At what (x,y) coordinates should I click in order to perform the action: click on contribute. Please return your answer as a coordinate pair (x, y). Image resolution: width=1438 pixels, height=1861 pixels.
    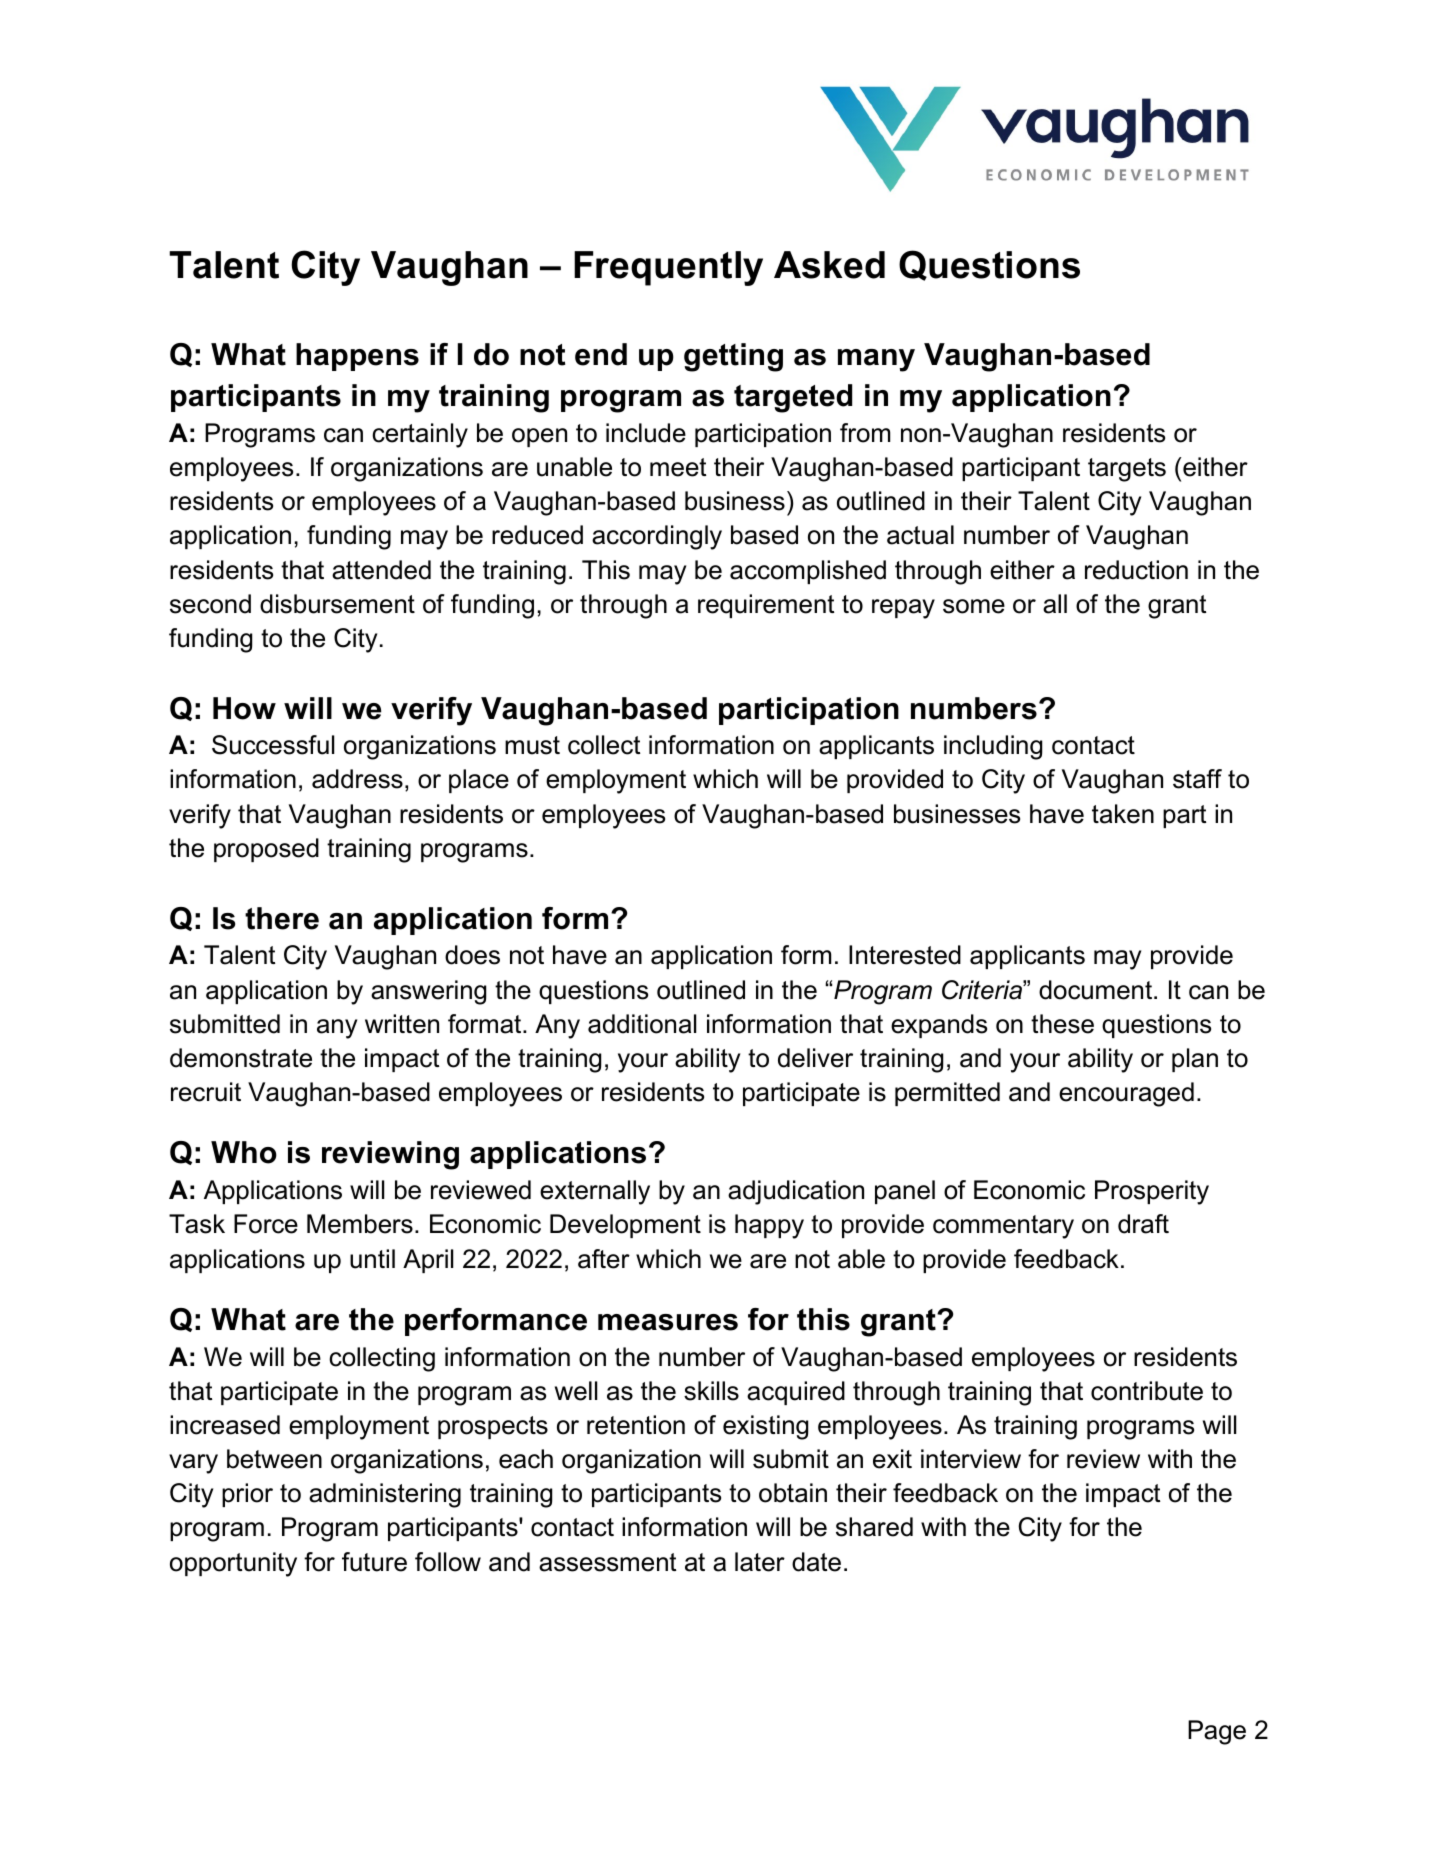
    Looking at the image, I should click on (1147, 1391).
